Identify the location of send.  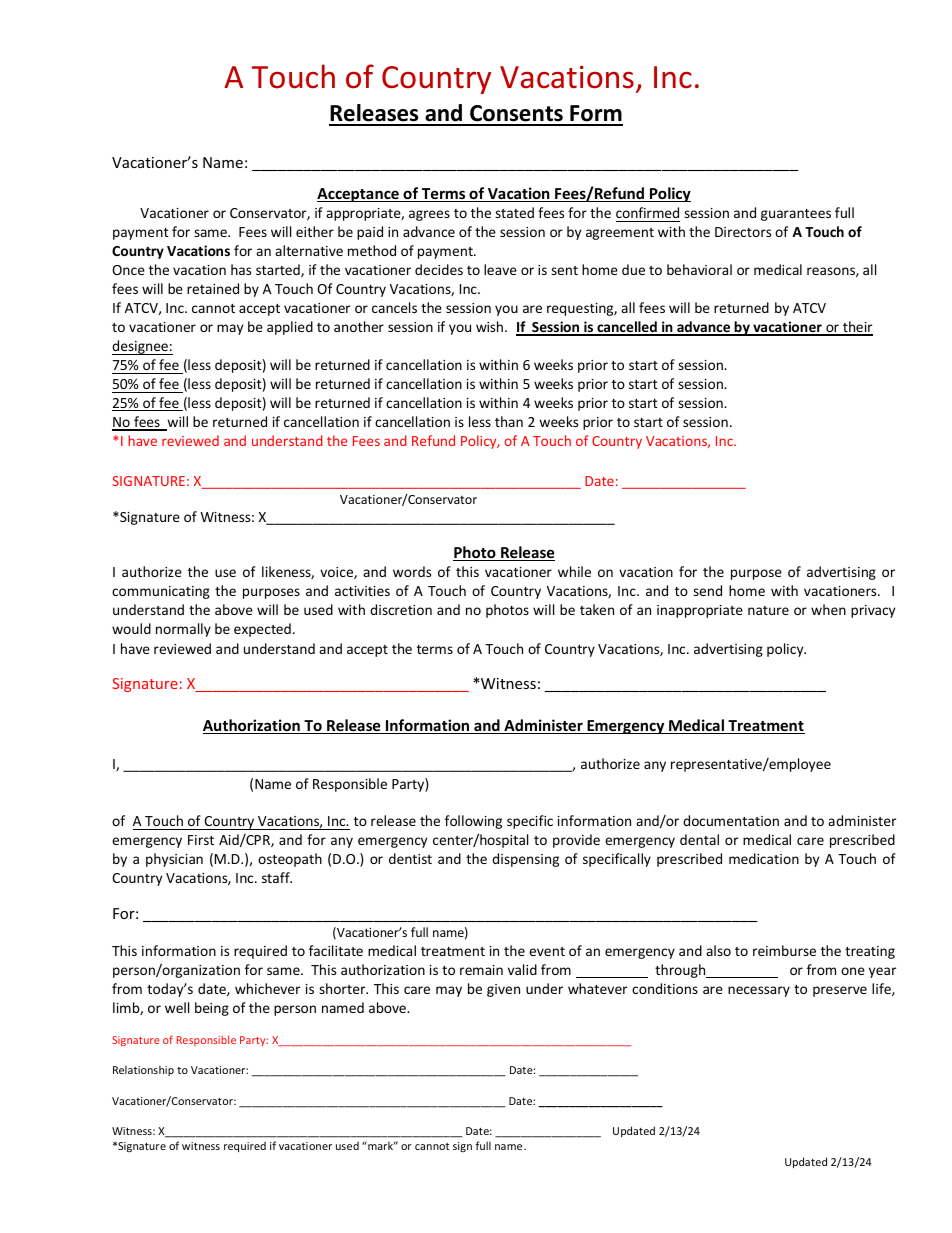
(707, 590).
